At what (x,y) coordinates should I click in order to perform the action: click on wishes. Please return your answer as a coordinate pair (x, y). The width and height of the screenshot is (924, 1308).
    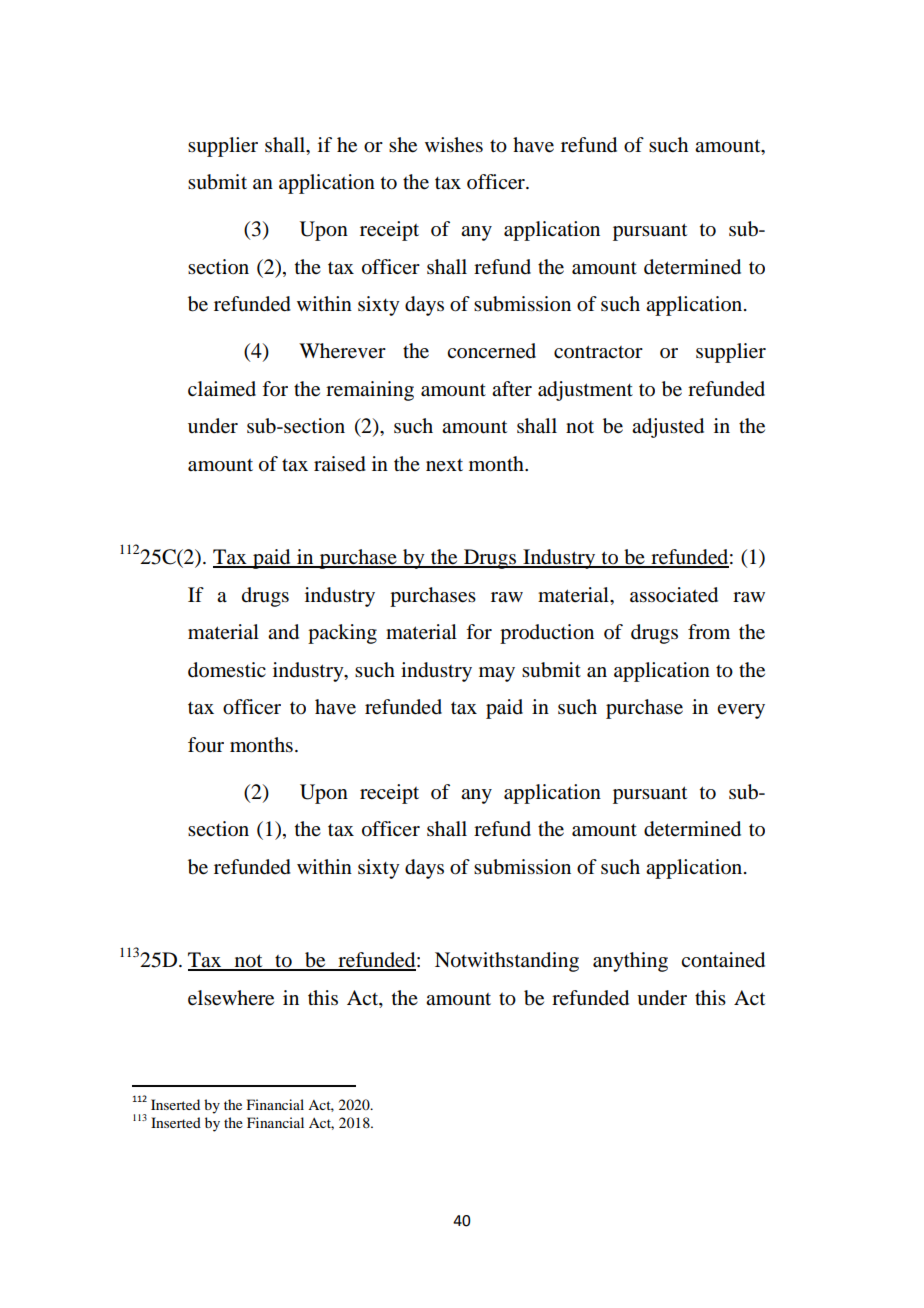
    Looking at the image, I should click on (454, 145).
